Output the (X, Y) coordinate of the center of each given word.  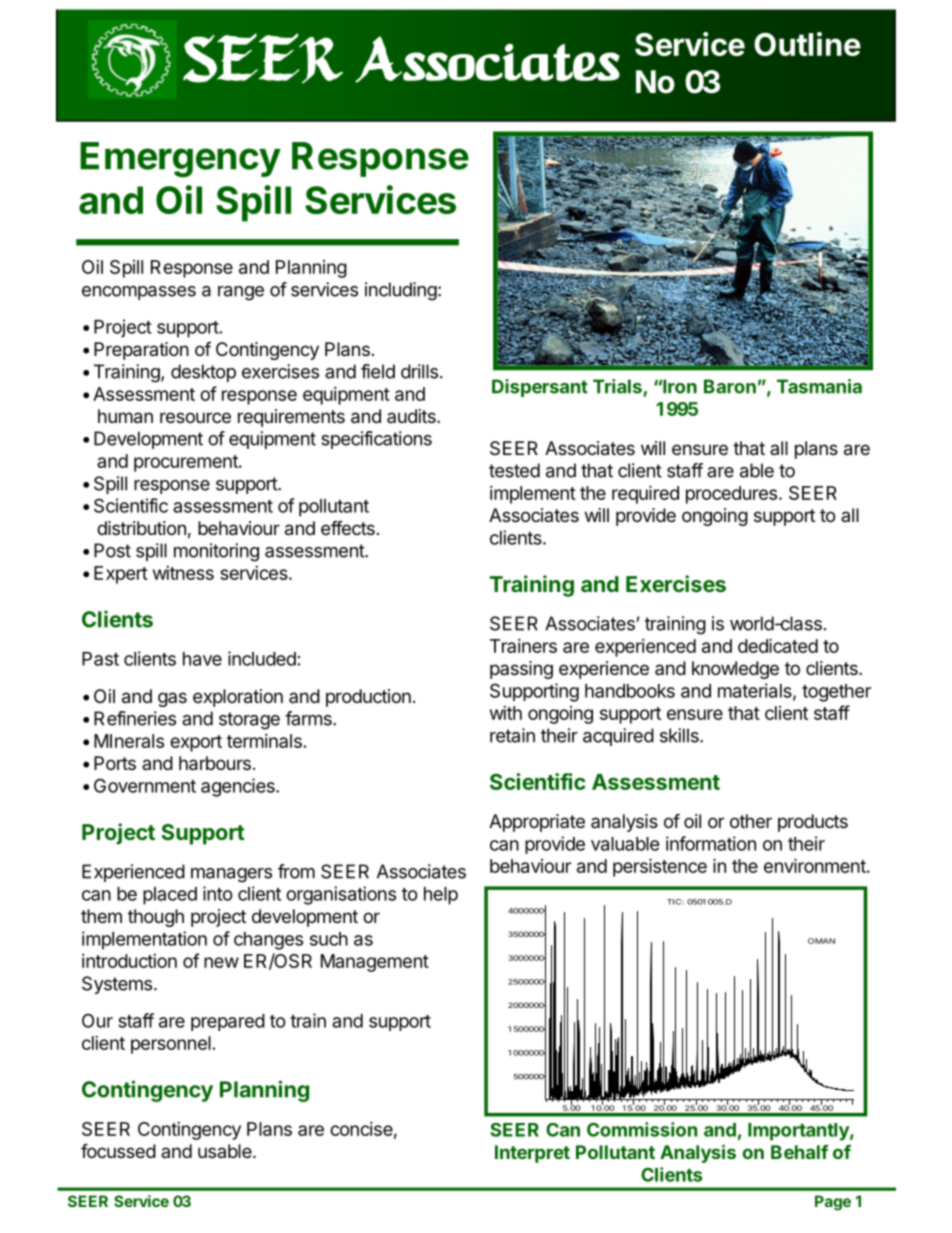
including (401, 291)
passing (521, 670)
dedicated (778, 645)
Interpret (532, 1154)
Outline (807, 44)
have (202, 659)
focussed (118, 1150)
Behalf (799, 1152)
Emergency (180, 160)
